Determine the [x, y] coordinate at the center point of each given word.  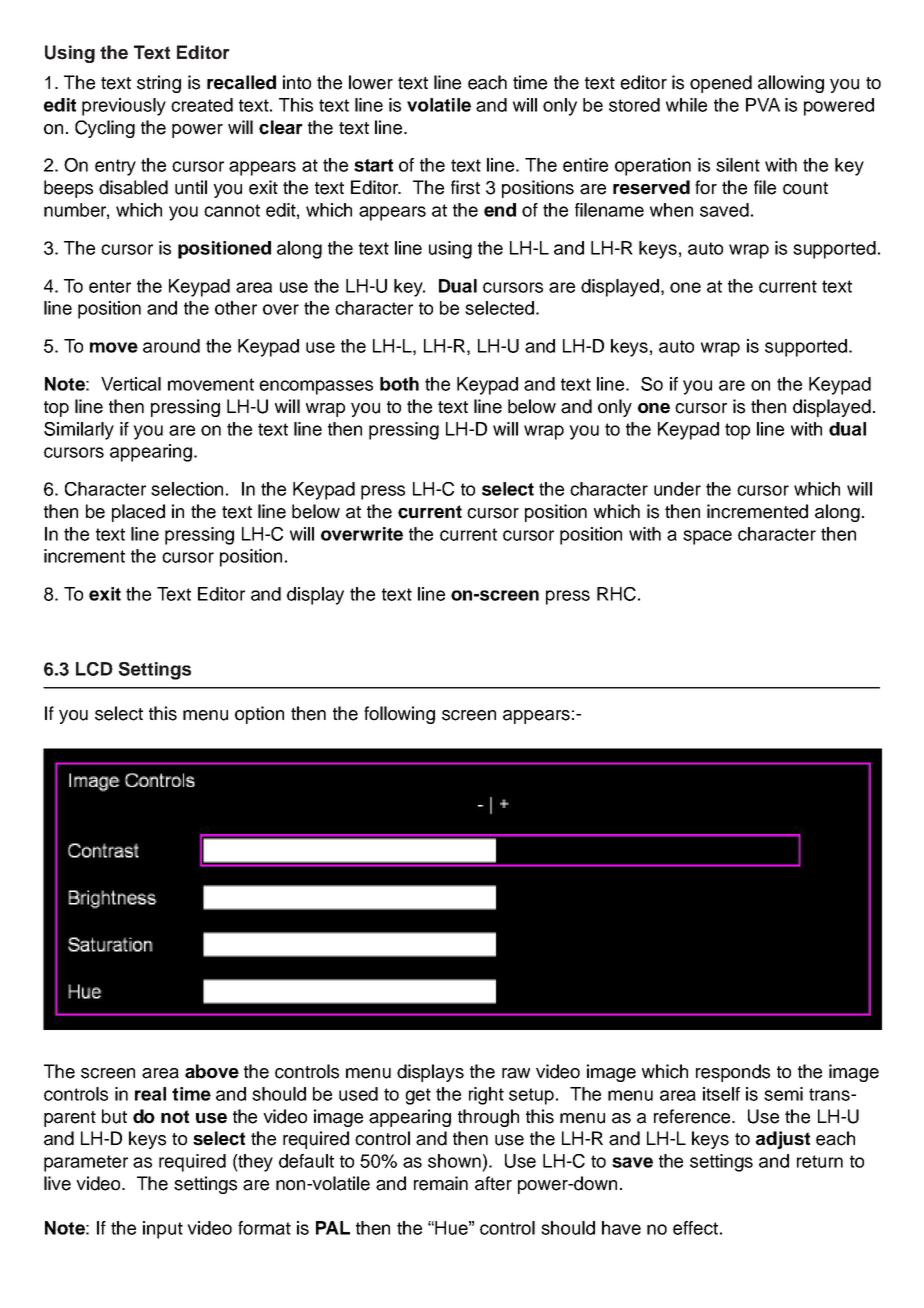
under [677, 489]
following [399, 715]
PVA [763, 105]
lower [371, 82]
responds [733, 1073]
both [399, 384]
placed [138, 513]
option [259, 715]
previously [124, 107]
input [163, 1230]
